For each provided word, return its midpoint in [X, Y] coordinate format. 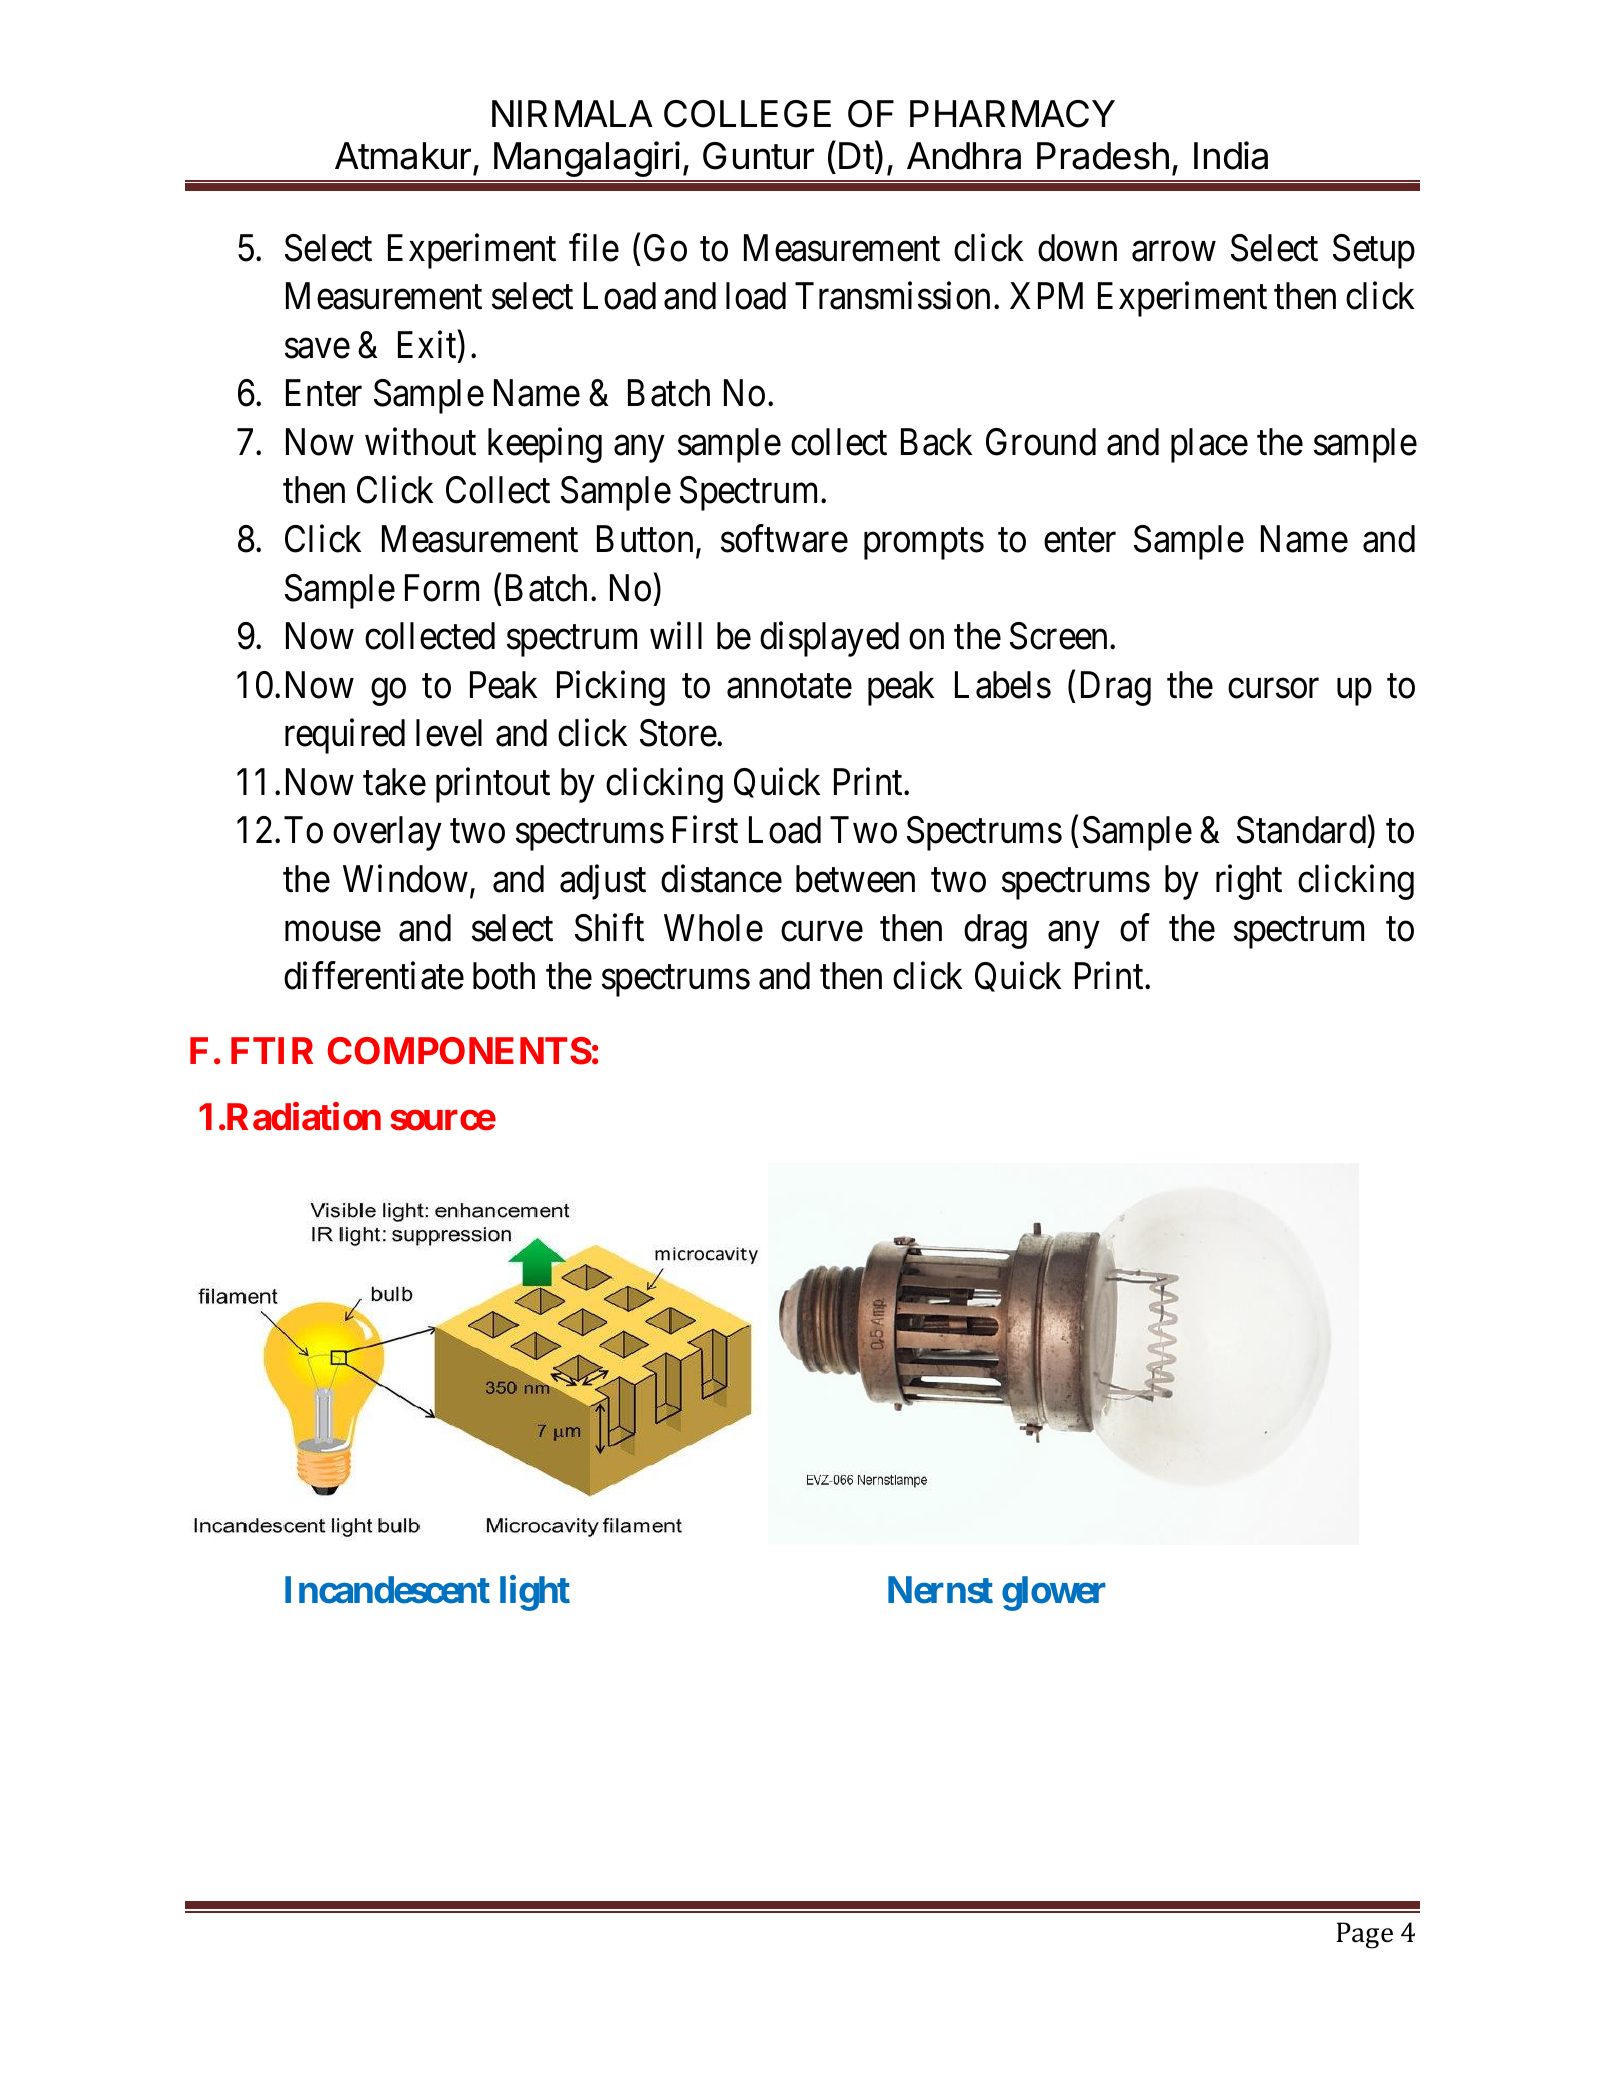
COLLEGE [747, 114]
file [594, 248]
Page [1364, 1935]
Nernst [940, 1590]
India [1231, 155]
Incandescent [387, 1590]
